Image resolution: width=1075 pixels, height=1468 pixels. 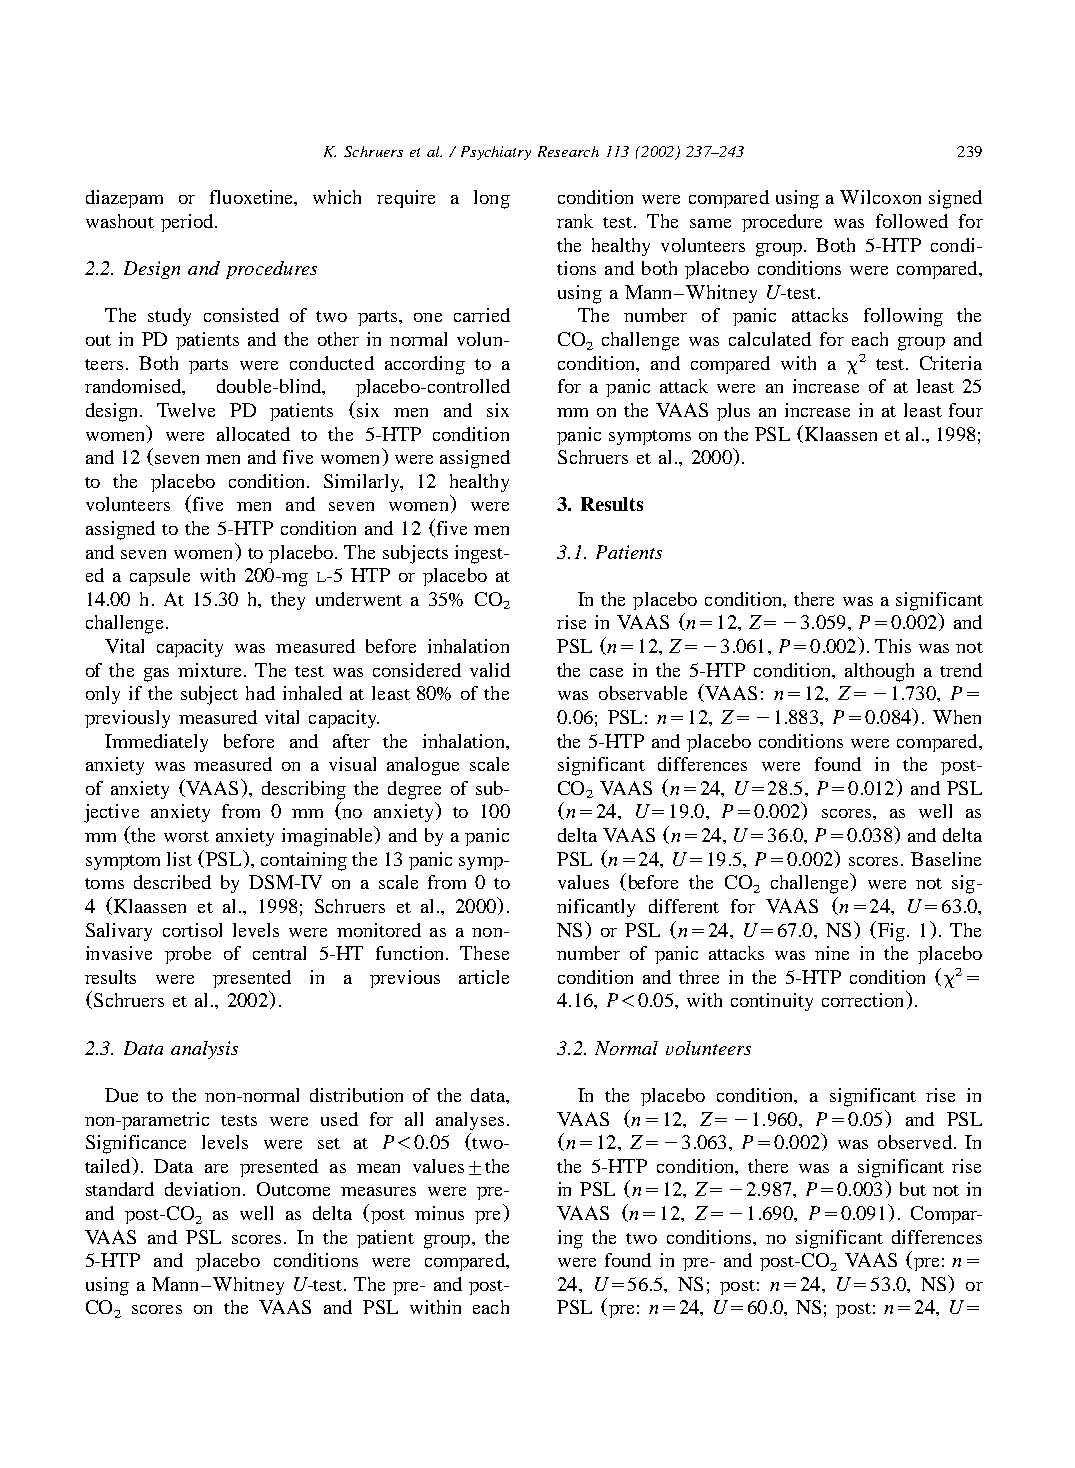 What do you see at coordinates (492, 199) in the screenshot?
I see `long` at bounding box center [492, 199].
